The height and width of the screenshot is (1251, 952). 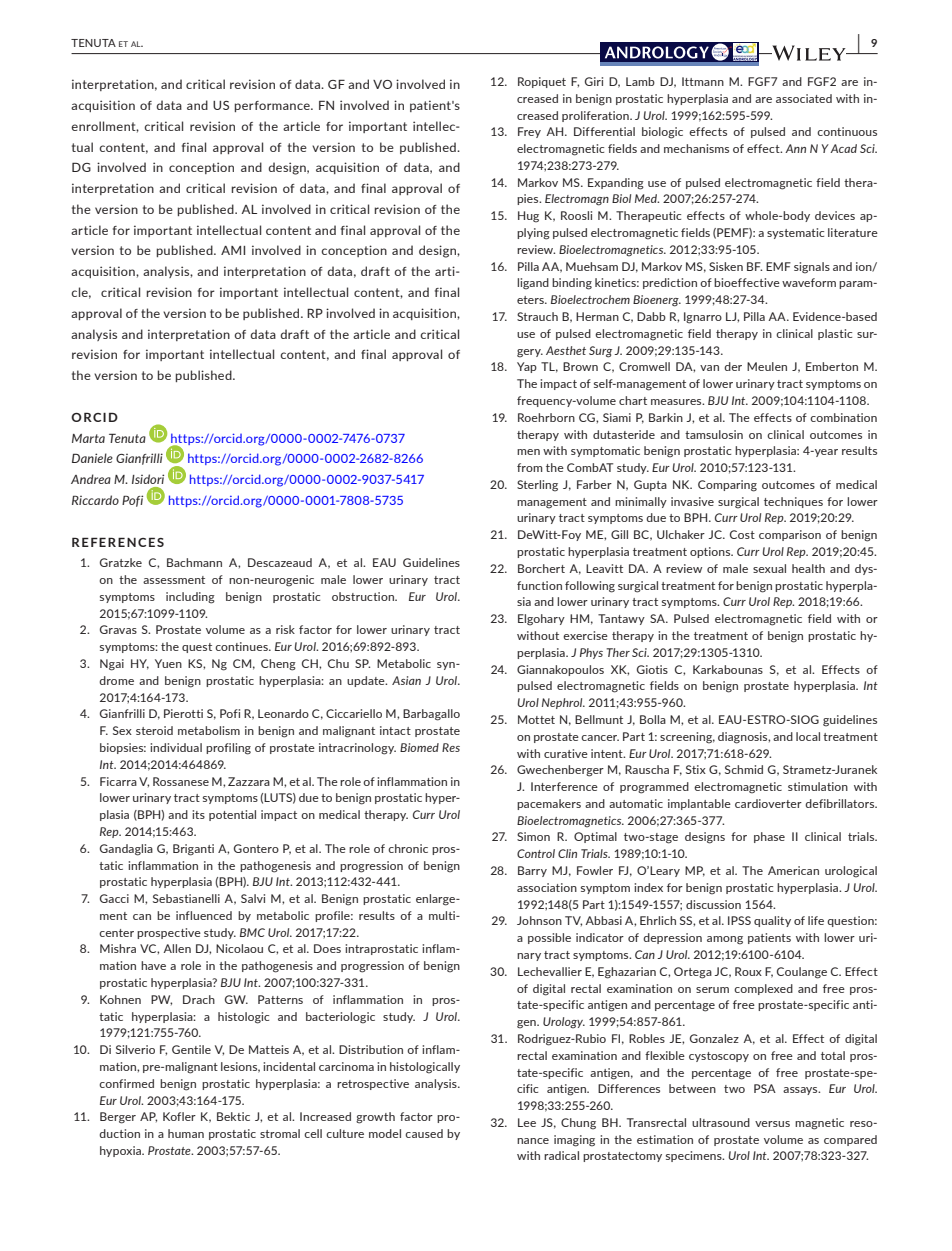 I want to click on performance, so click(x=273, y=106).
